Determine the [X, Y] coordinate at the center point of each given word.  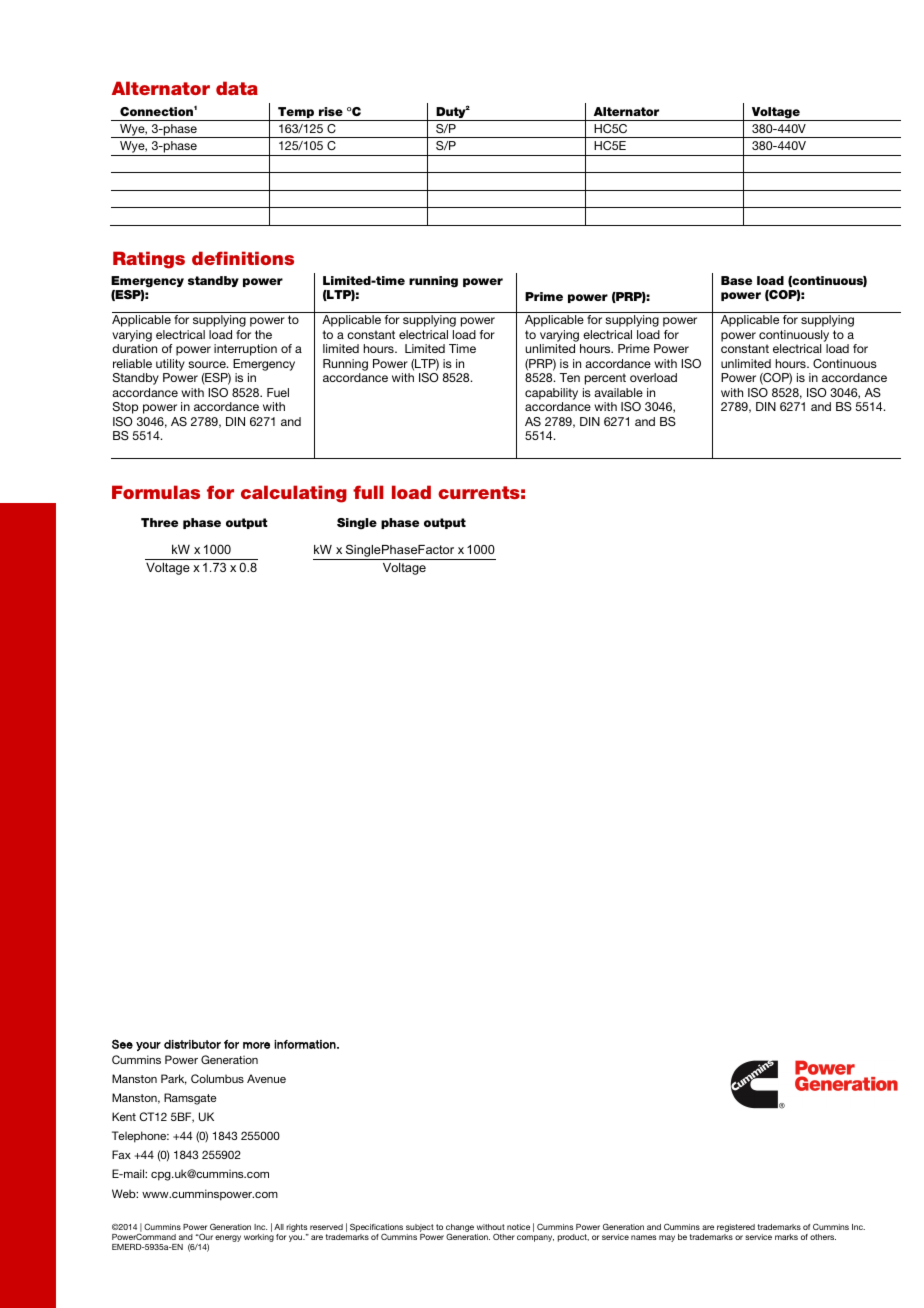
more [256, 1045]
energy [228, 1238]
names [643, 1237]
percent [605, 379]
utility [170, 365]
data [237, 88]
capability [551, 394]
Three [159, 522]
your [148, 1046]
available [618, 392]
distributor [192, 1044]
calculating [294, 494]
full [368, 492]
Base [736, 280]
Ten [569, 377]
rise [331, 111]
